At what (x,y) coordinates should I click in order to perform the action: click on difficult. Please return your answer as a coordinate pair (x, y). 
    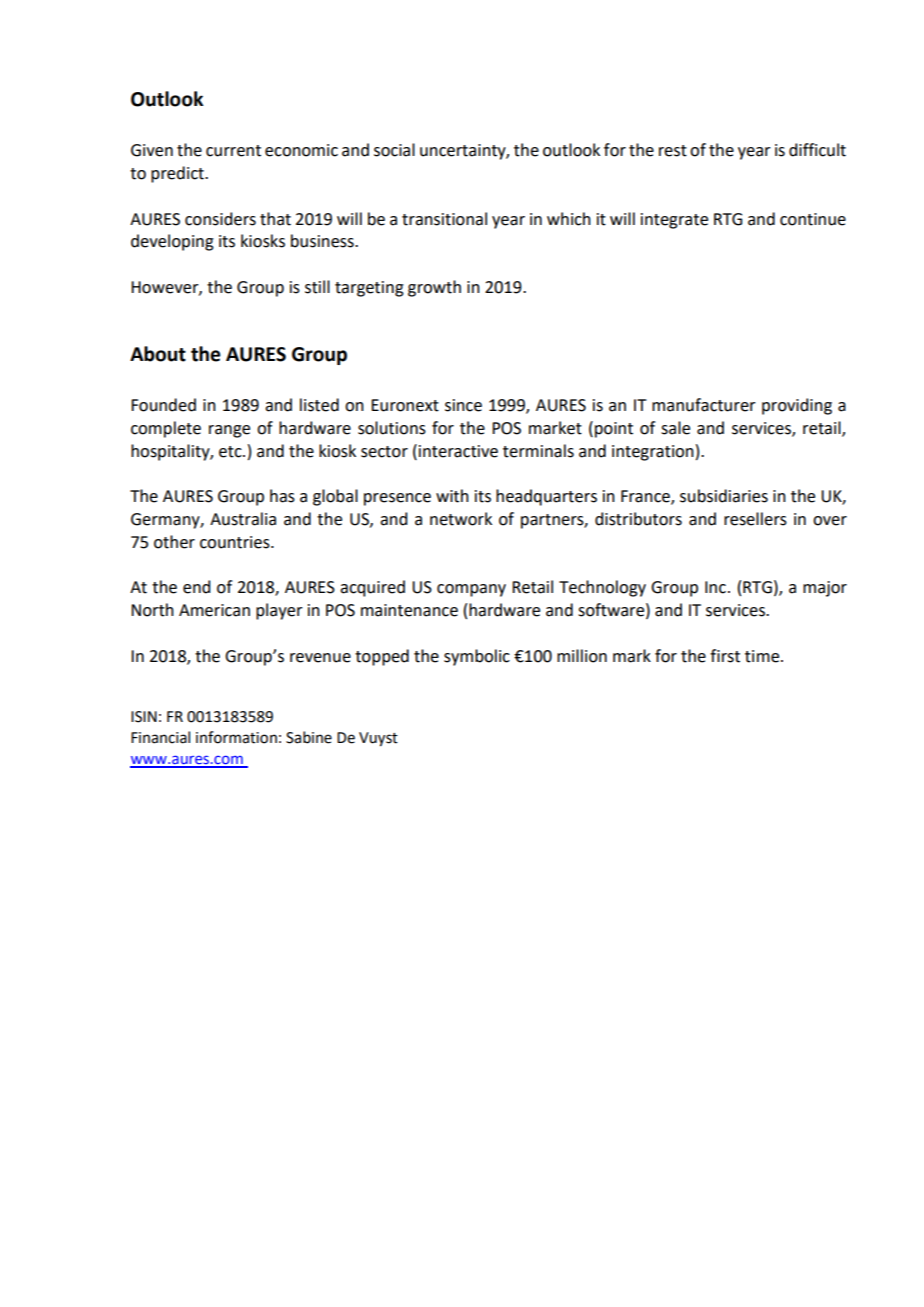
    Looking at the image, I should click on (817, 150).
